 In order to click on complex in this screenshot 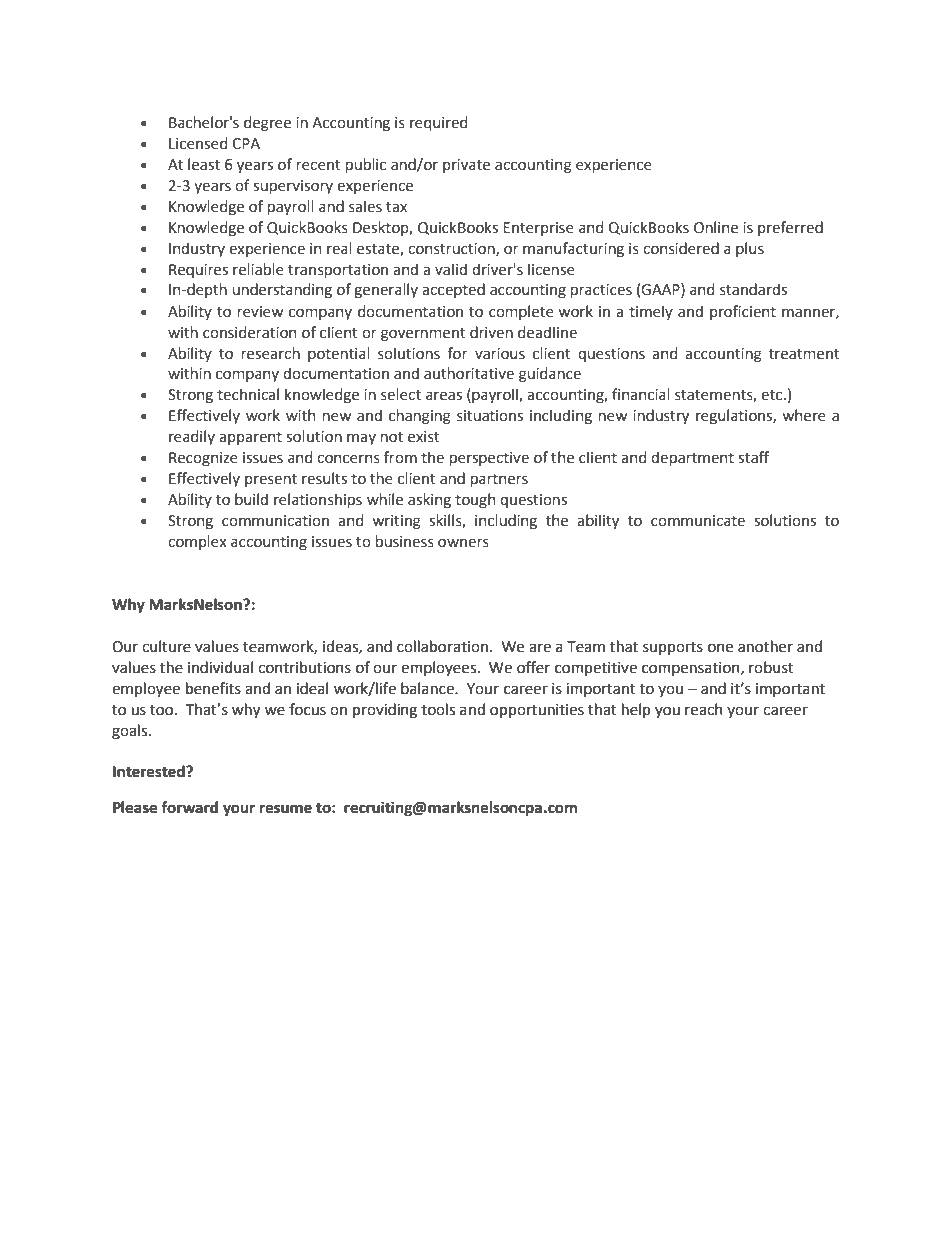, I will do `click(197, 542)`.
